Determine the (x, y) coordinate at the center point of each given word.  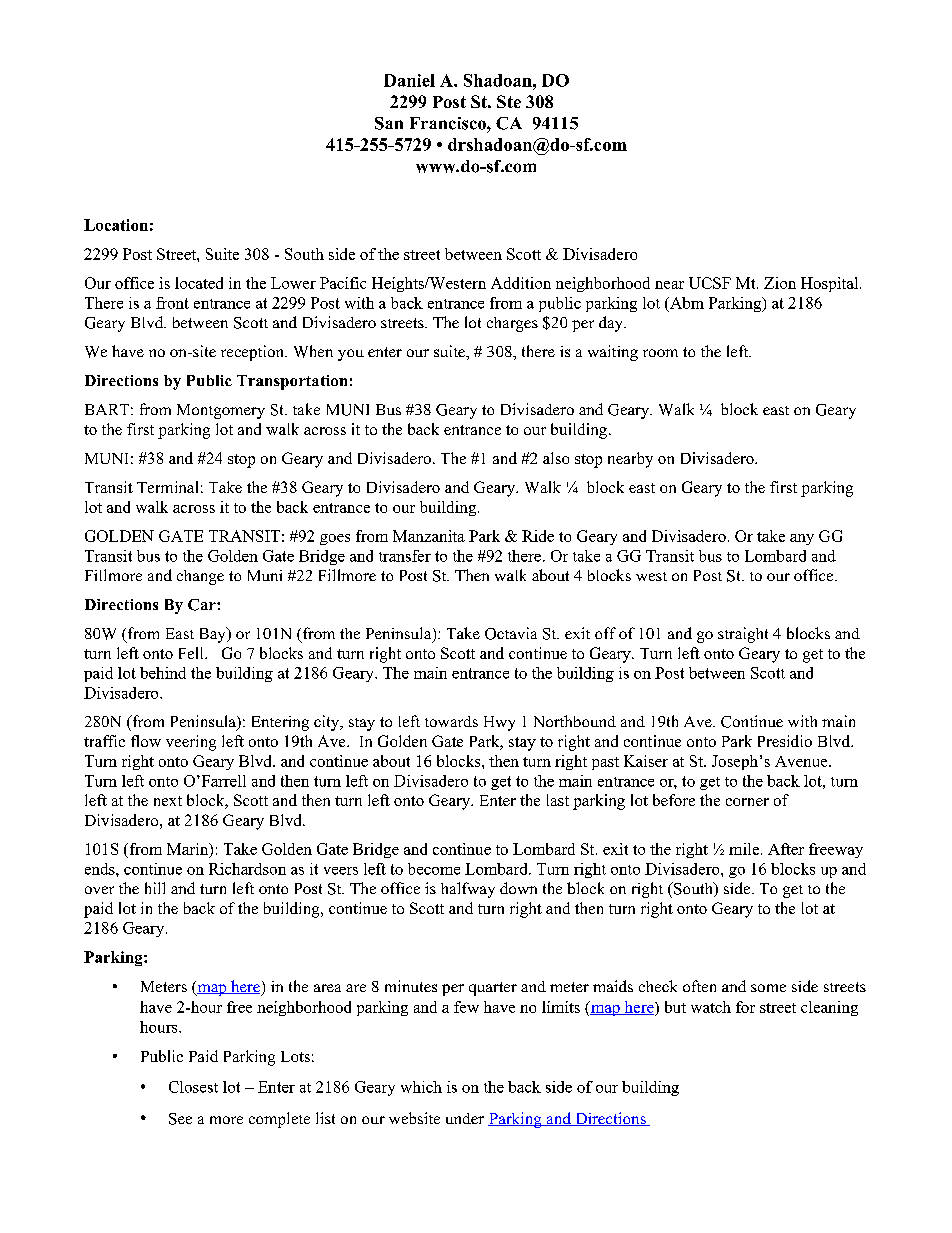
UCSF (710, 283)
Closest (193, 1087)
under (465, 1118)
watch (711, 1007)
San (389, 123)
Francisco (449, 123)
